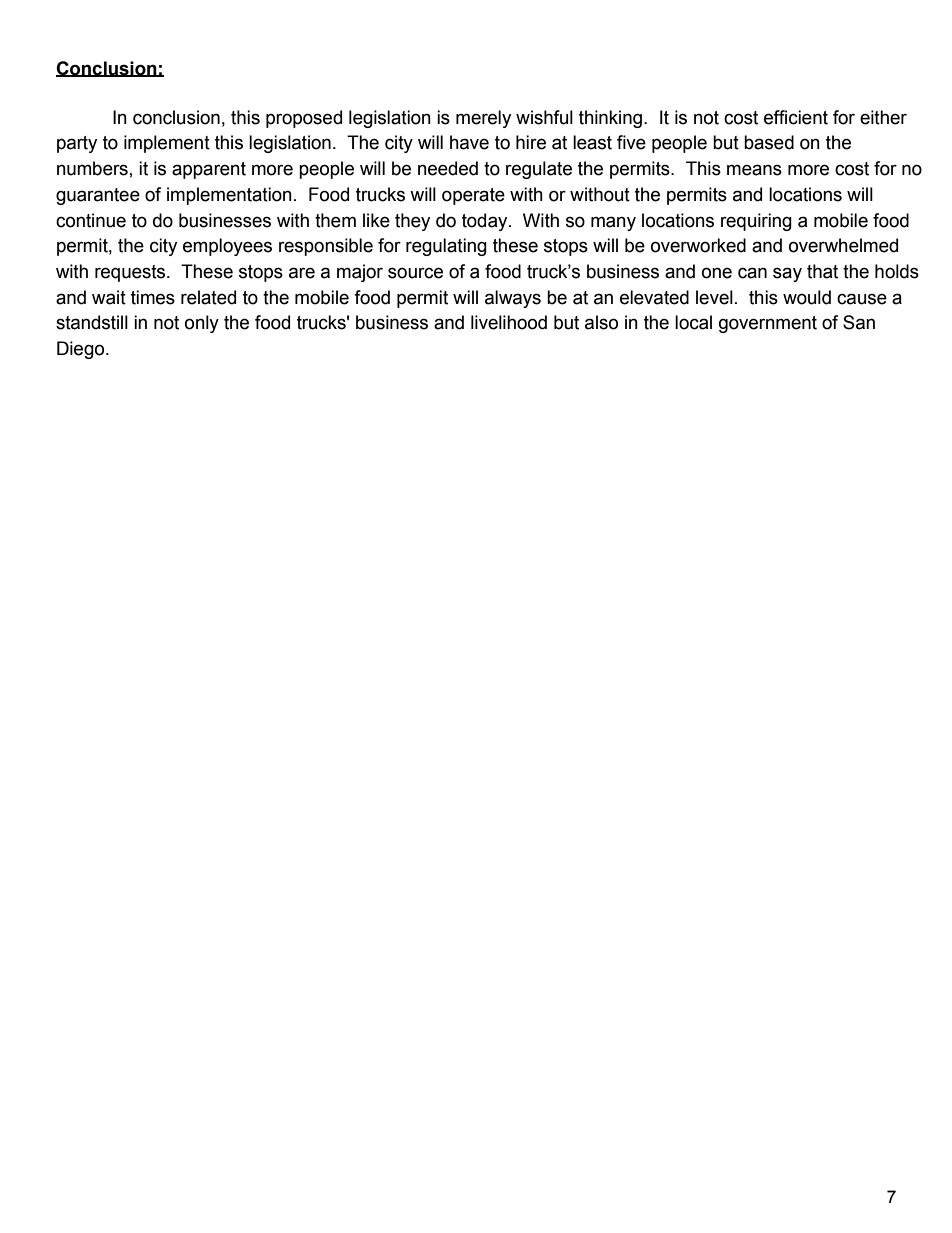 The image size is (952, 1233). I want to click on today, so click(486, 222).
